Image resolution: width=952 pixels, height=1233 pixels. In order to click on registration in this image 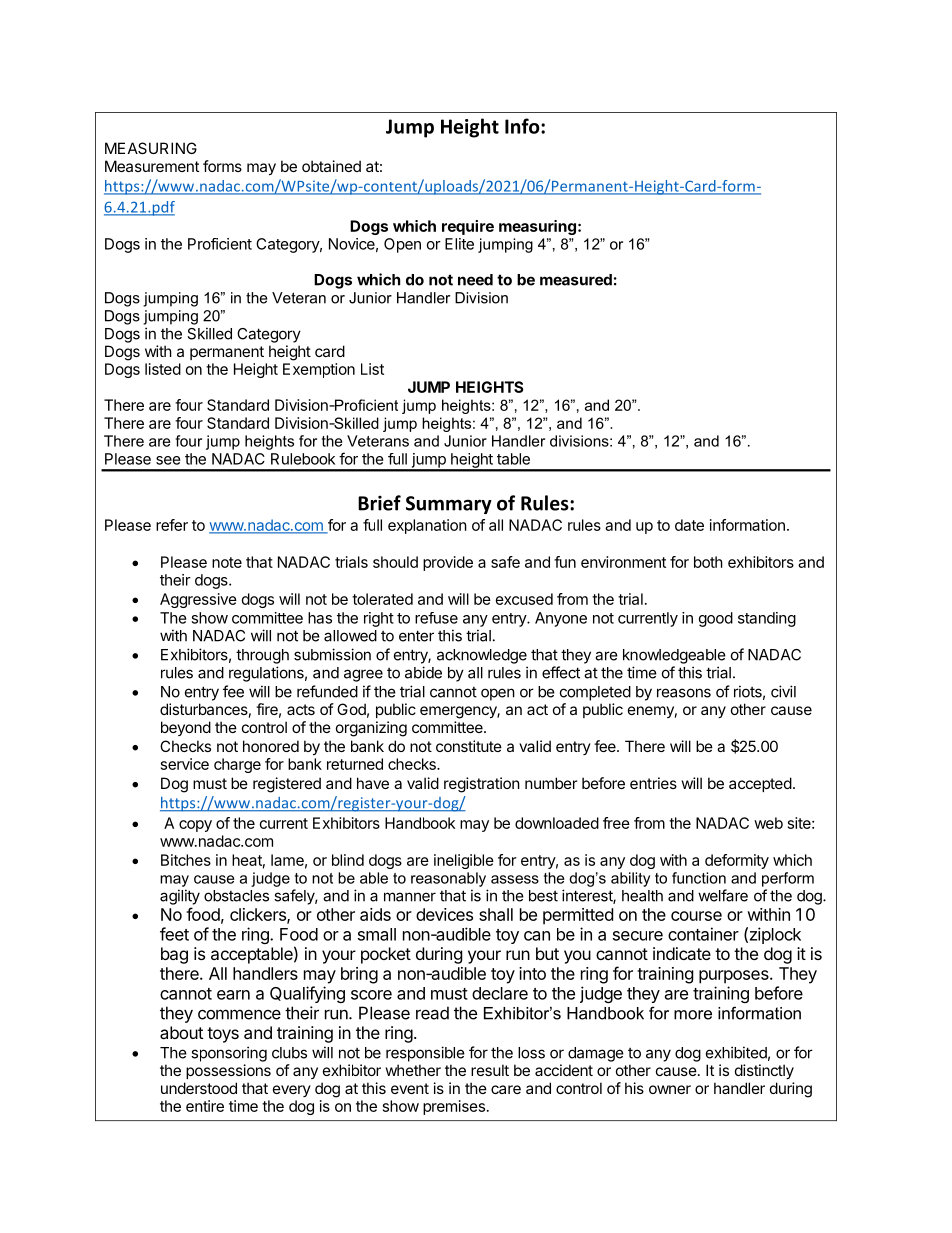, I will do `click(482, 785)`.
